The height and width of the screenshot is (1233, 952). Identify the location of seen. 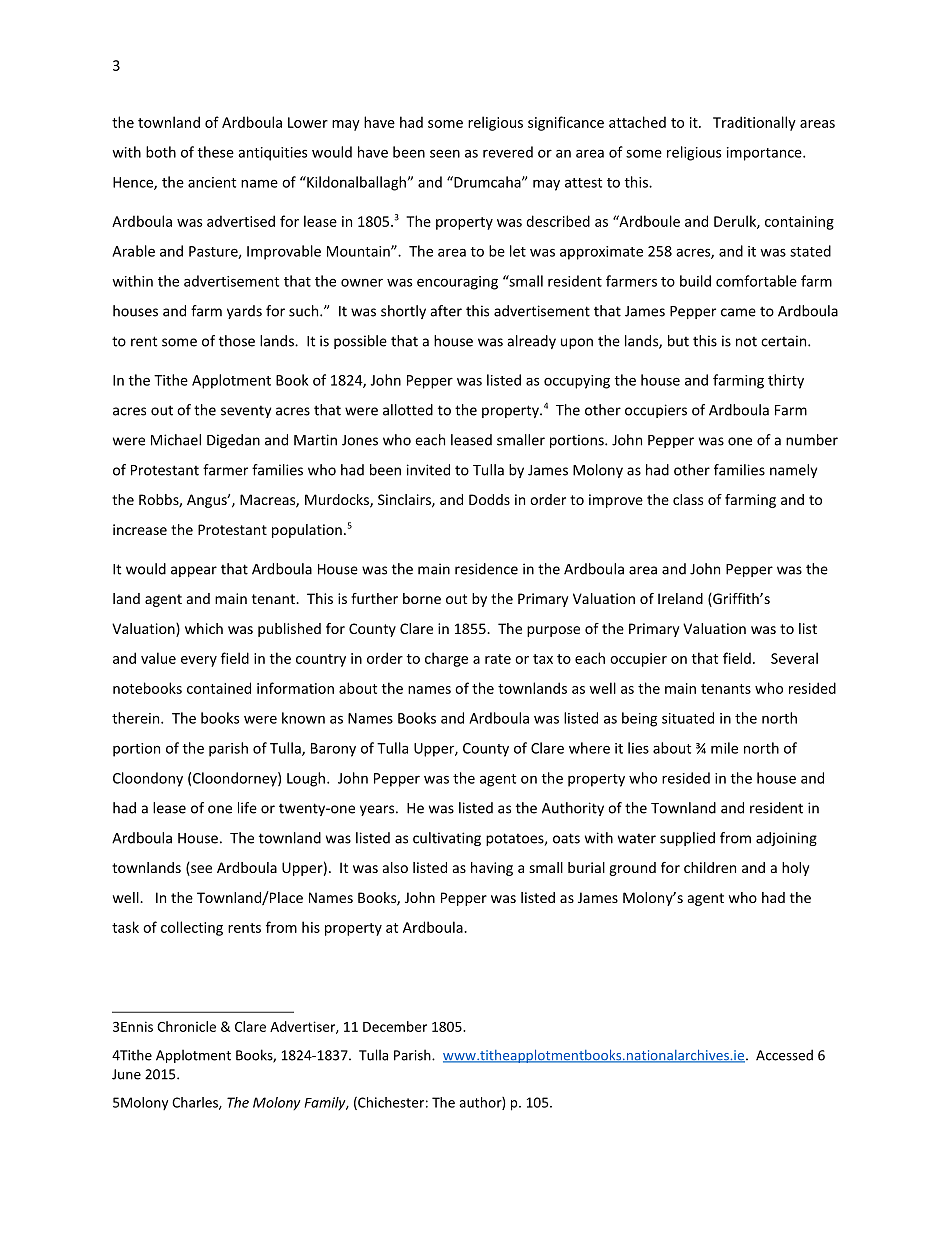
(445, 153).
